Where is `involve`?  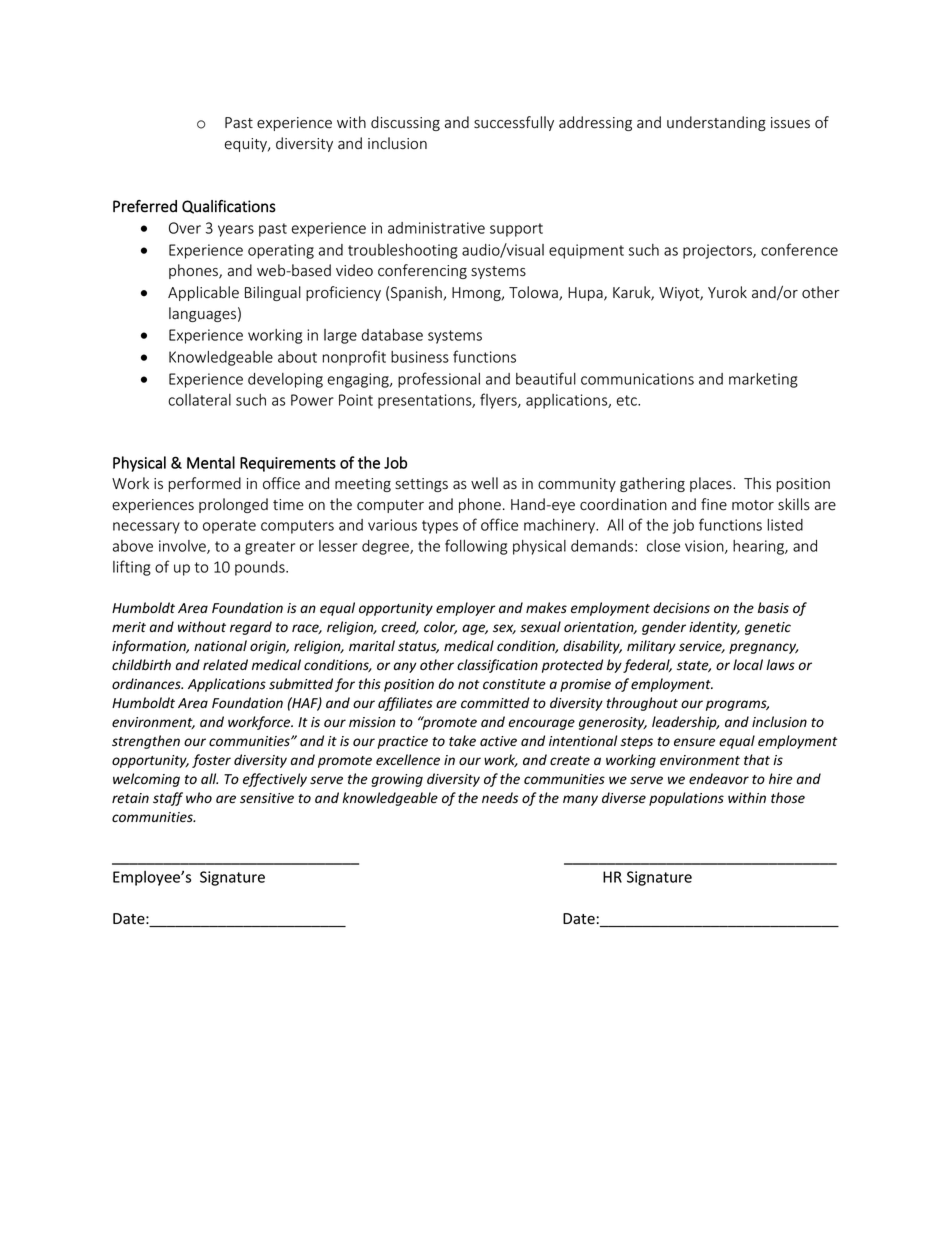
involve is located at coordinates (183, 547).
